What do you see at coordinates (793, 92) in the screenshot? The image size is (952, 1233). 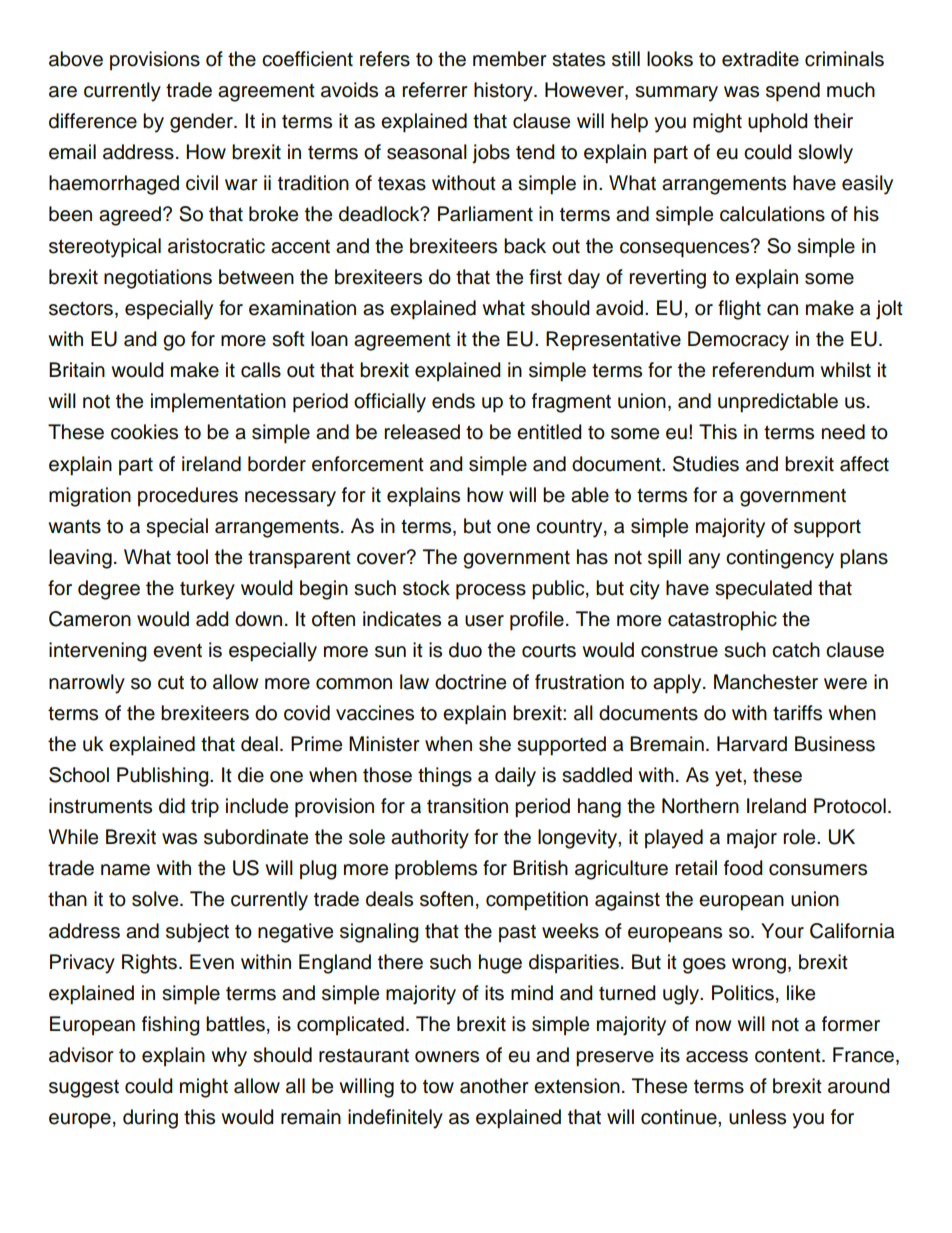 I see `spend` at bounding box center [793, 92].
